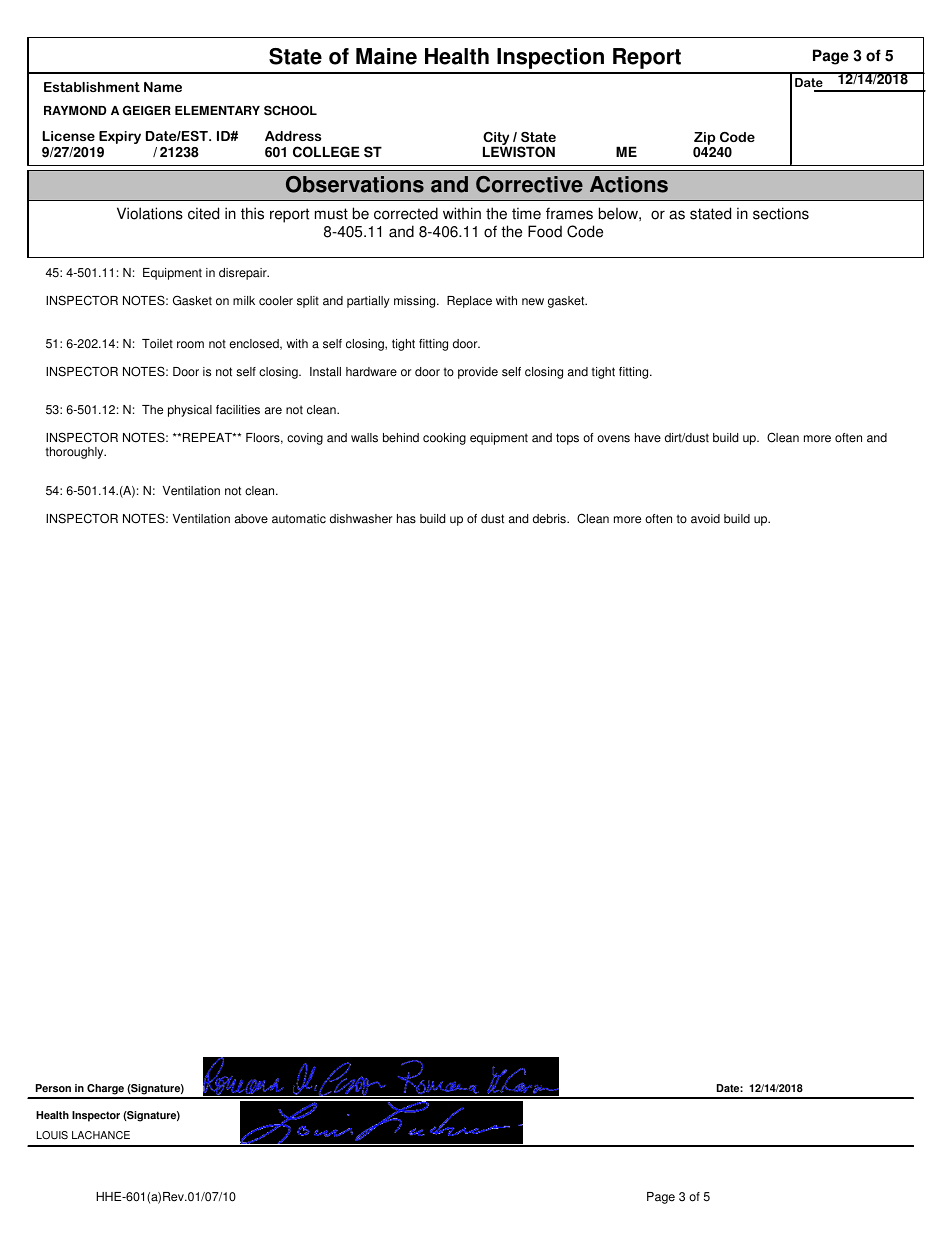 The width and height of the image is (952, 1233). What do you see at coordinates (163, 87) in the image?
I see `Name` at bounding box center [163, 87].
